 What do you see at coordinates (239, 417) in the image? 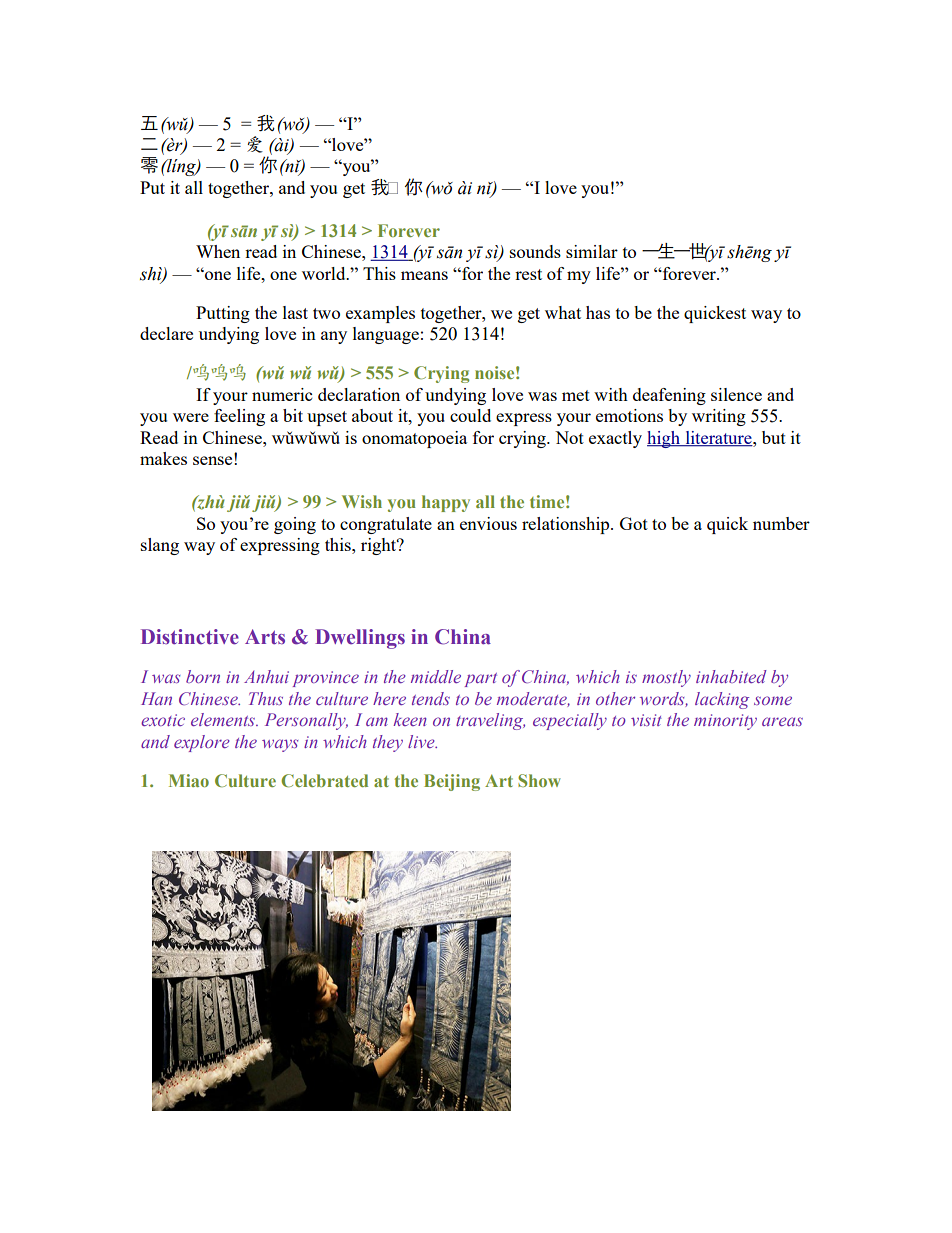
I see `feeling` at bounding box center [239, 417].
